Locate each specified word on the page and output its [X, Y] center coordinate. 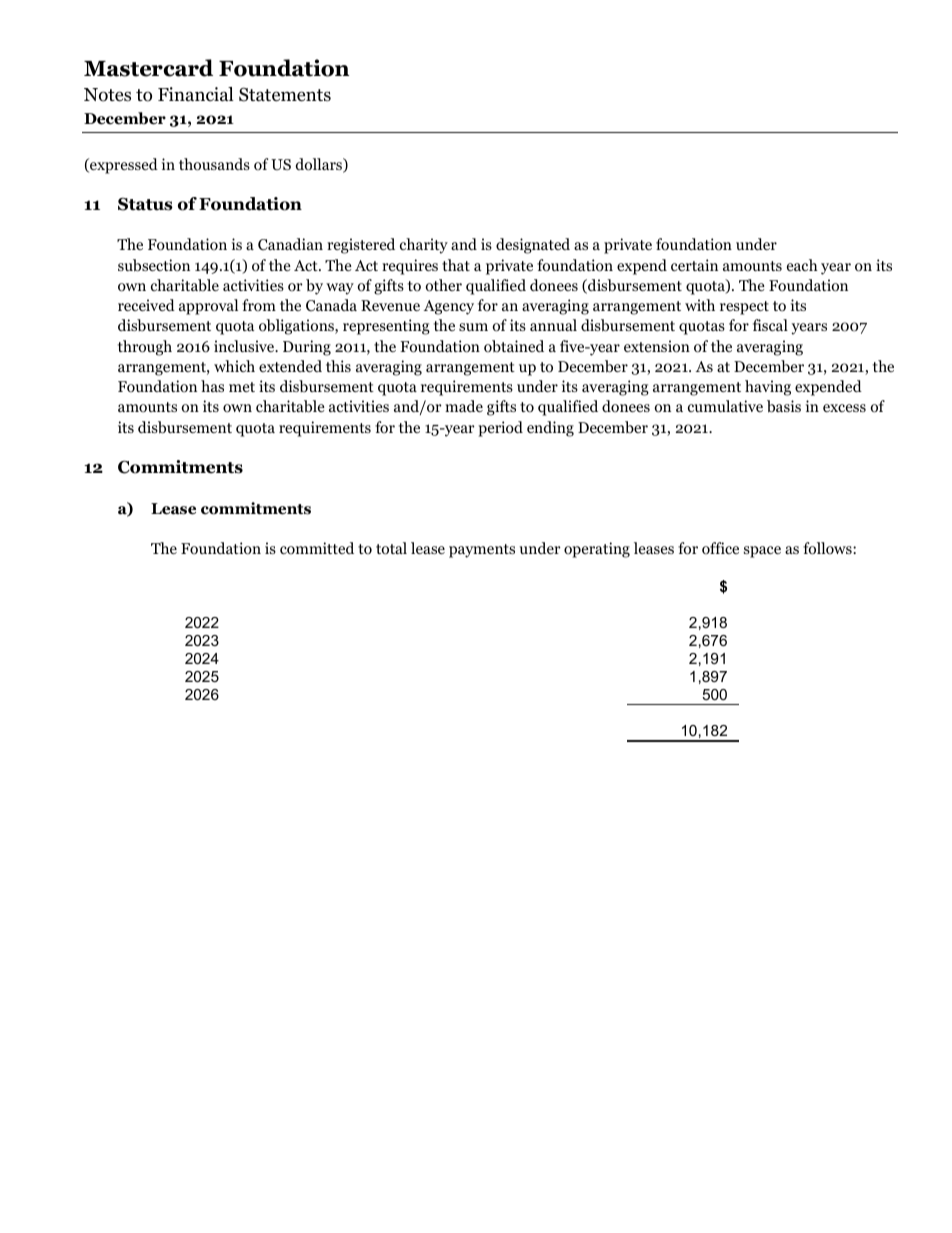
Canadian [290, 244]
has [212, 386]
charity [424, 246]
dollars [320, 165]
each [802, 265]
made [464, 406]
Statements [285, 94]
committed [317, 548]
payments [482, 551]
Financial [196, 94]
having [768, 388]
